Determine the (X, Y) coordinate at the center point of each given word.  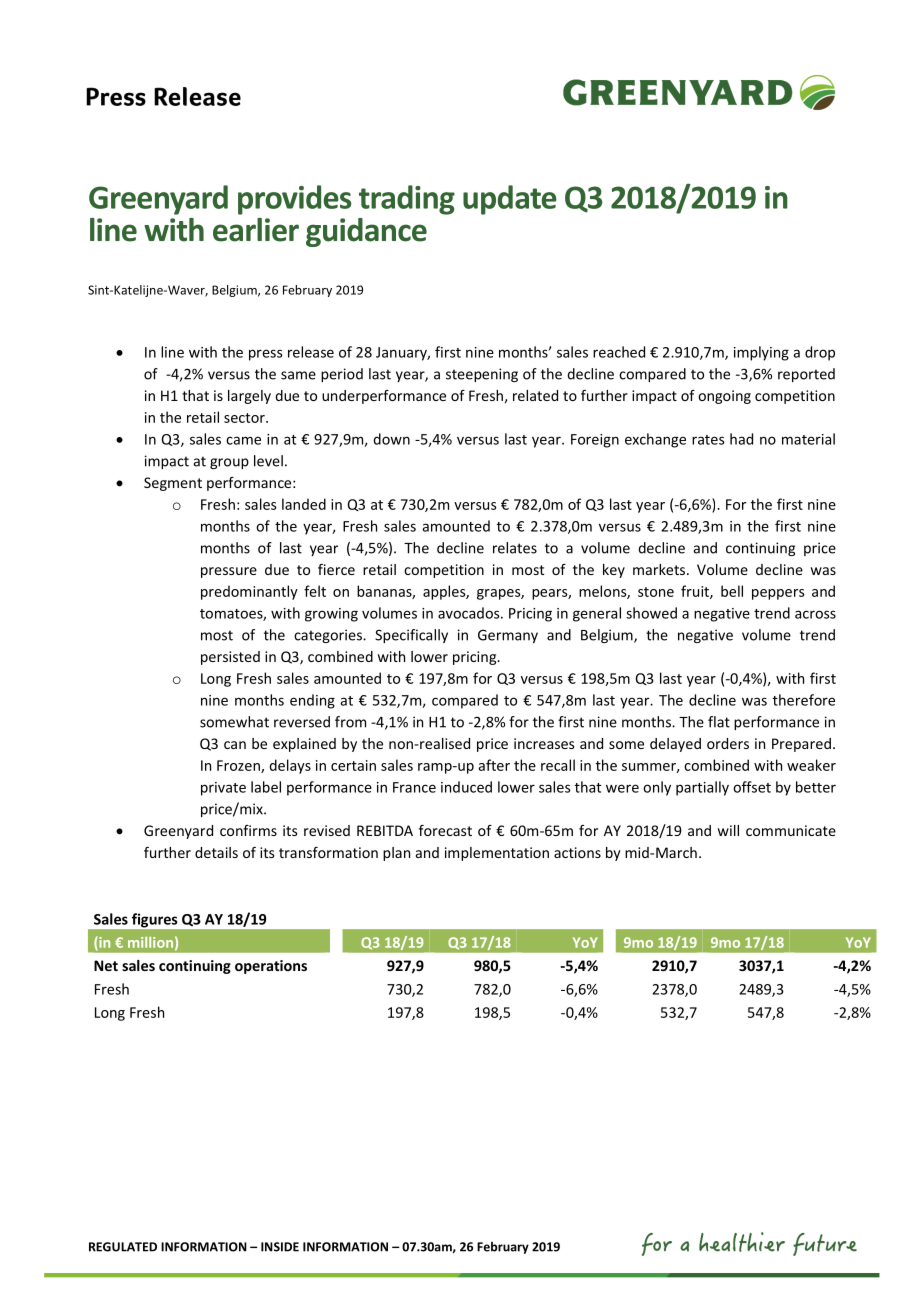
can (235, 745)
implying (761, 353)
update (510, 200)
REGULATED (123, 1247)
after (494, 765)
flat (719, 722)
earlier (256, 230)
